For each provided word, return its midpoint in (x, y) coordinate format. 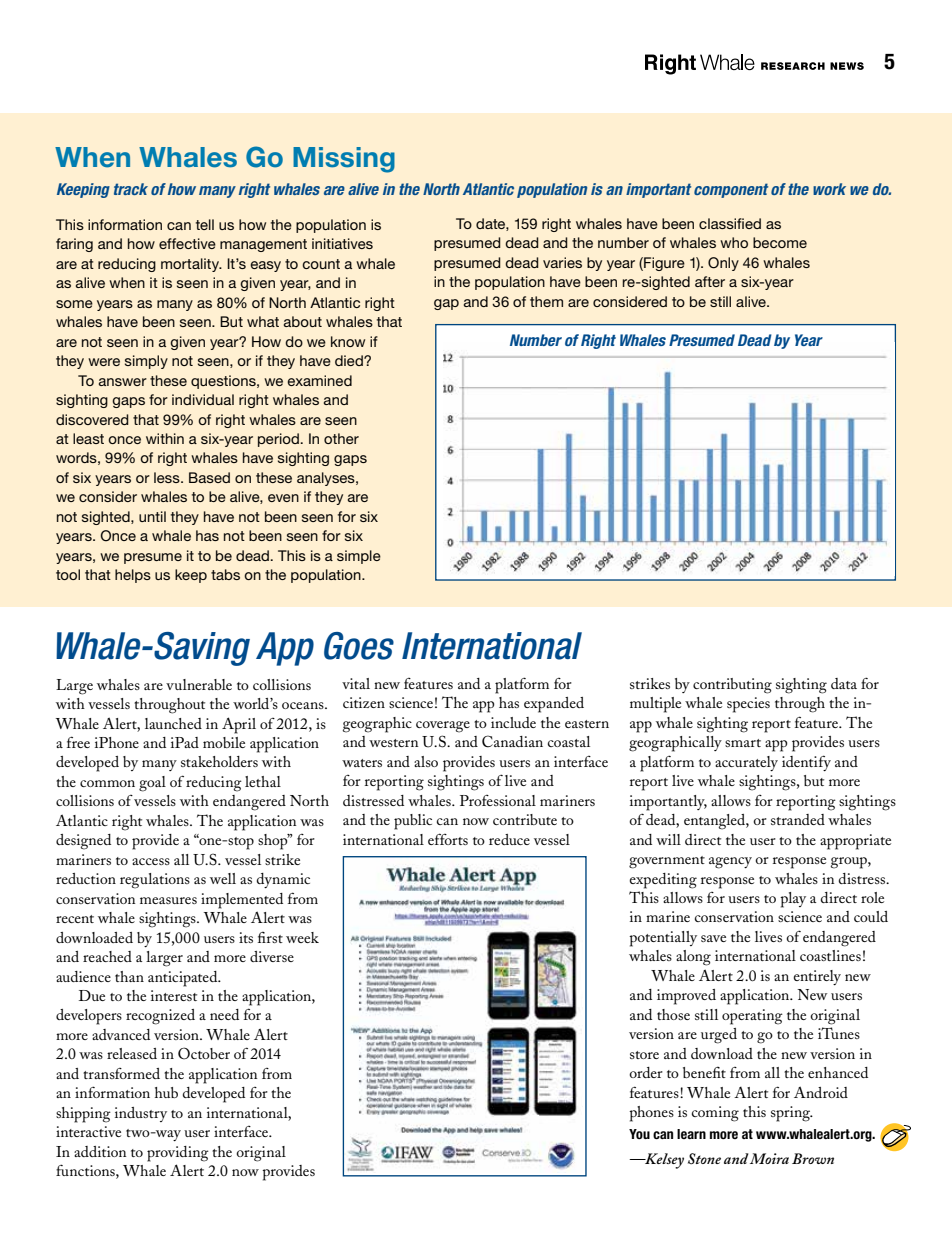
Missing (344, 160)
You (639, 1134)
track (131, 189)
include (513, 722)
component (731, 190)
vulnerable (199, 684)
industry (141, 1114)
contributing (732, 686)
